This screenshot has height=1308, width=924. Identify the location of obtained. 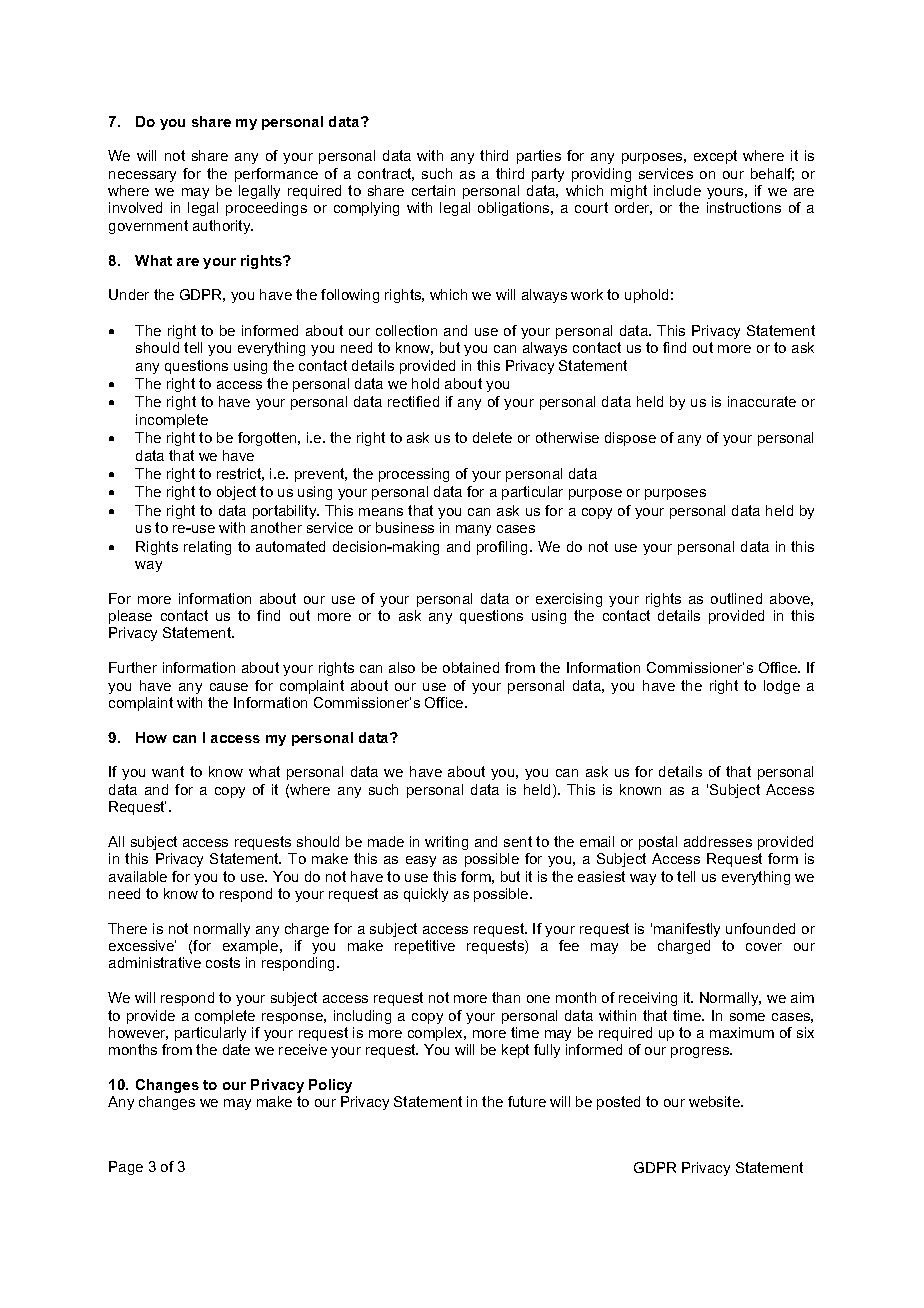
(471, 667).
